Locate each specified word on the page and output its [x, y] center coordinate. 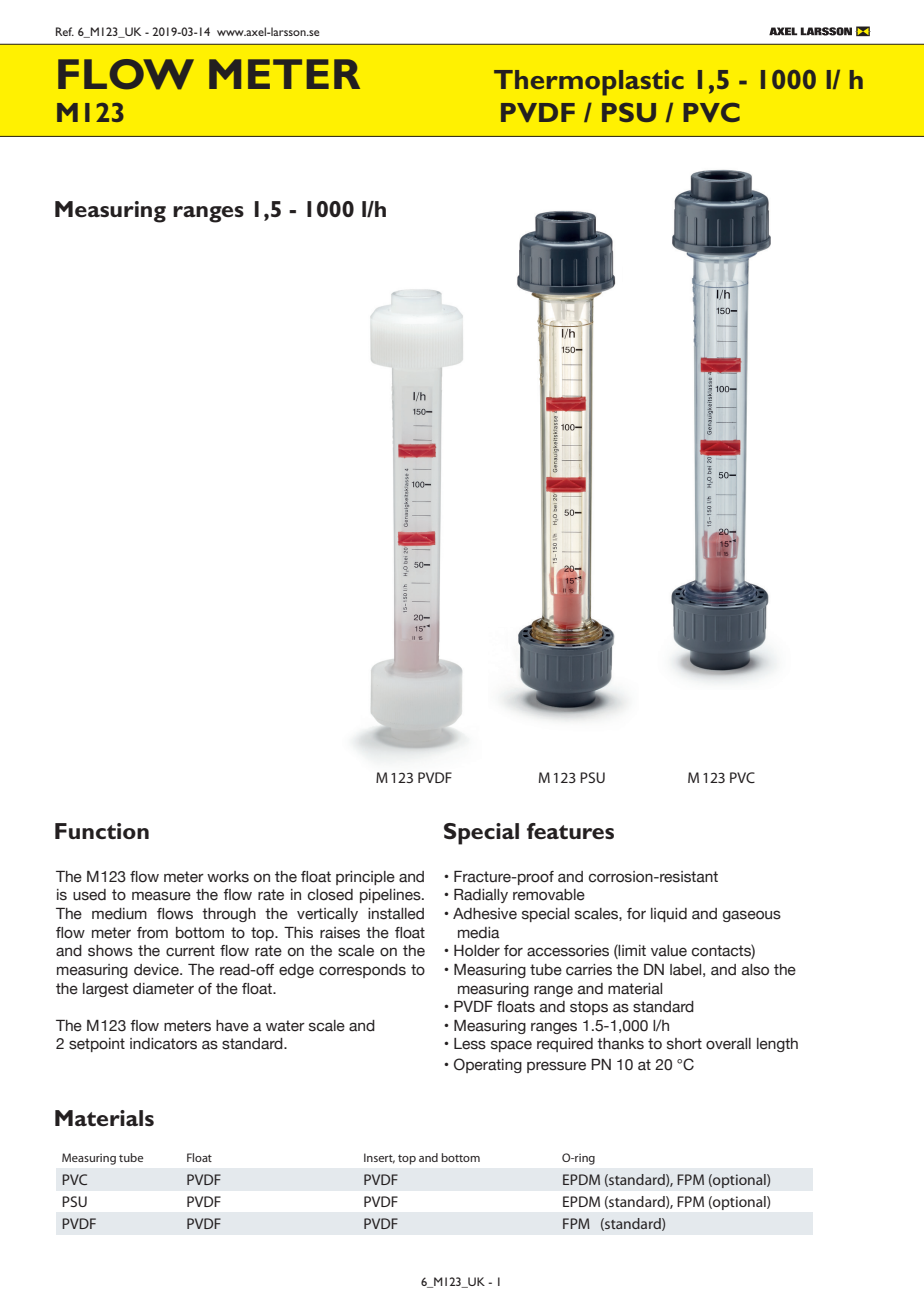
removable [549, 895]
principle [365, 878]
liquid [669, 915]
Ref [65, 31]
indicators [163, 1044]
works [228, 877]
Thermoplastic [589, 83]
